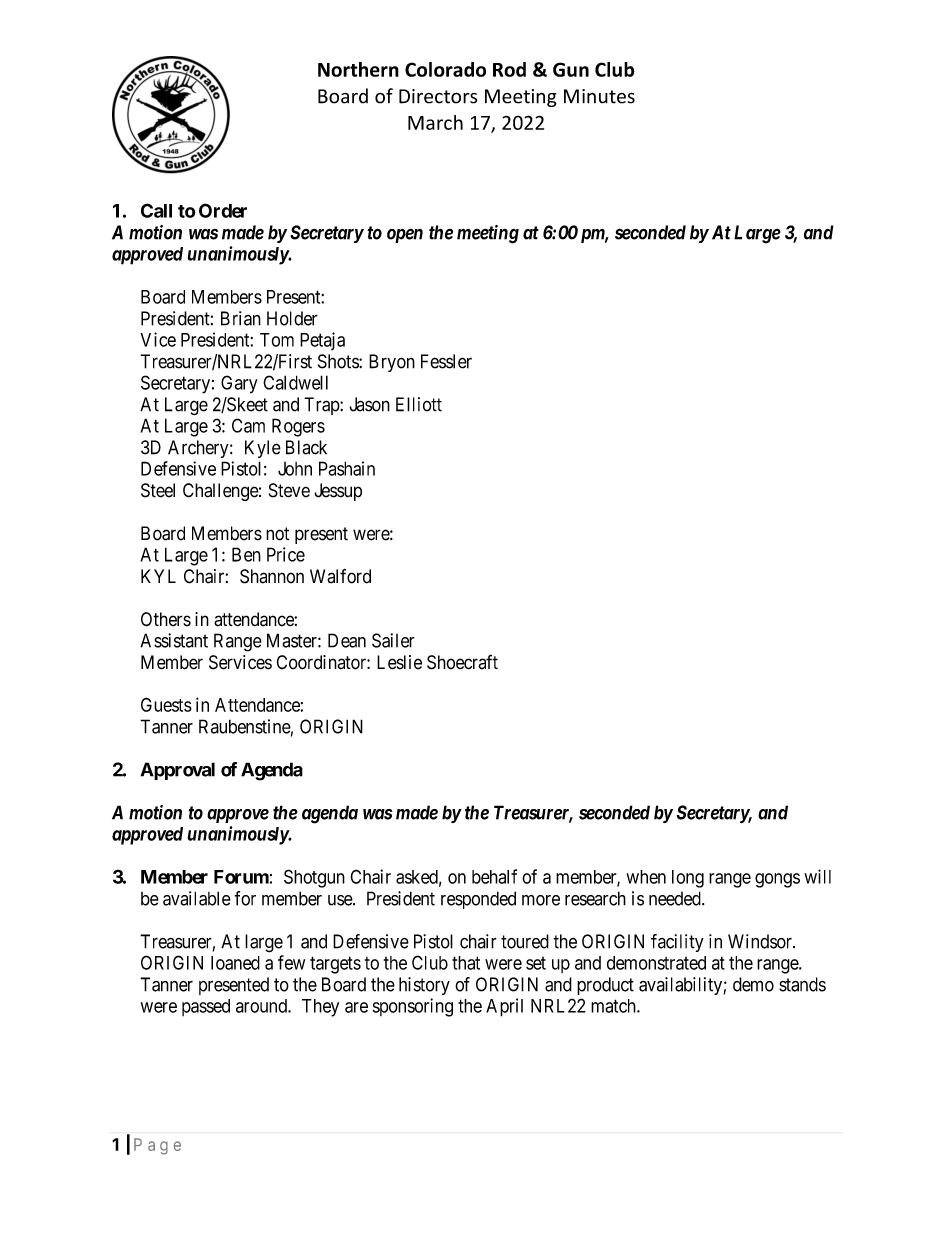 The width and height of the screenshot is (952, 1233). I want to click on Kyle, so click(263, 449).
